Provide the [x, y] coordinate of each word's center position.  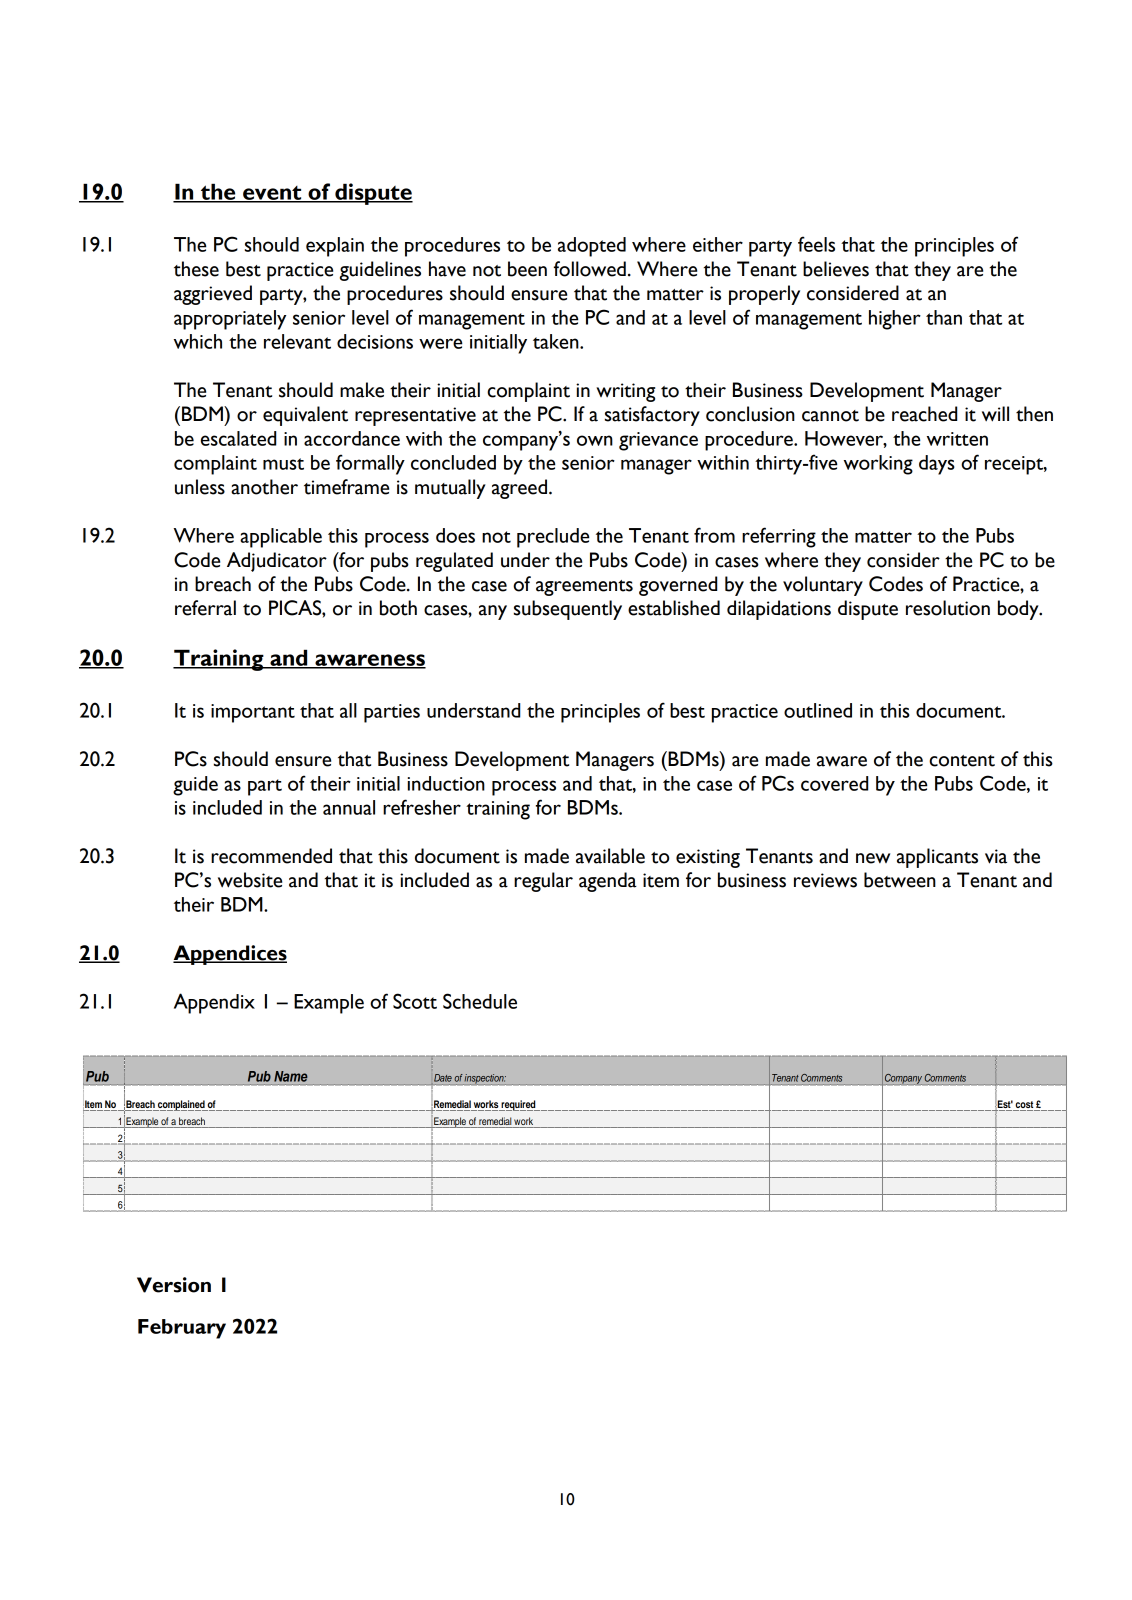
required [519, 1105]
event [272, 194]
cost [1024, 1104]
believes [836, 269]
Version [174, 1285]
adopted [592, 247]
